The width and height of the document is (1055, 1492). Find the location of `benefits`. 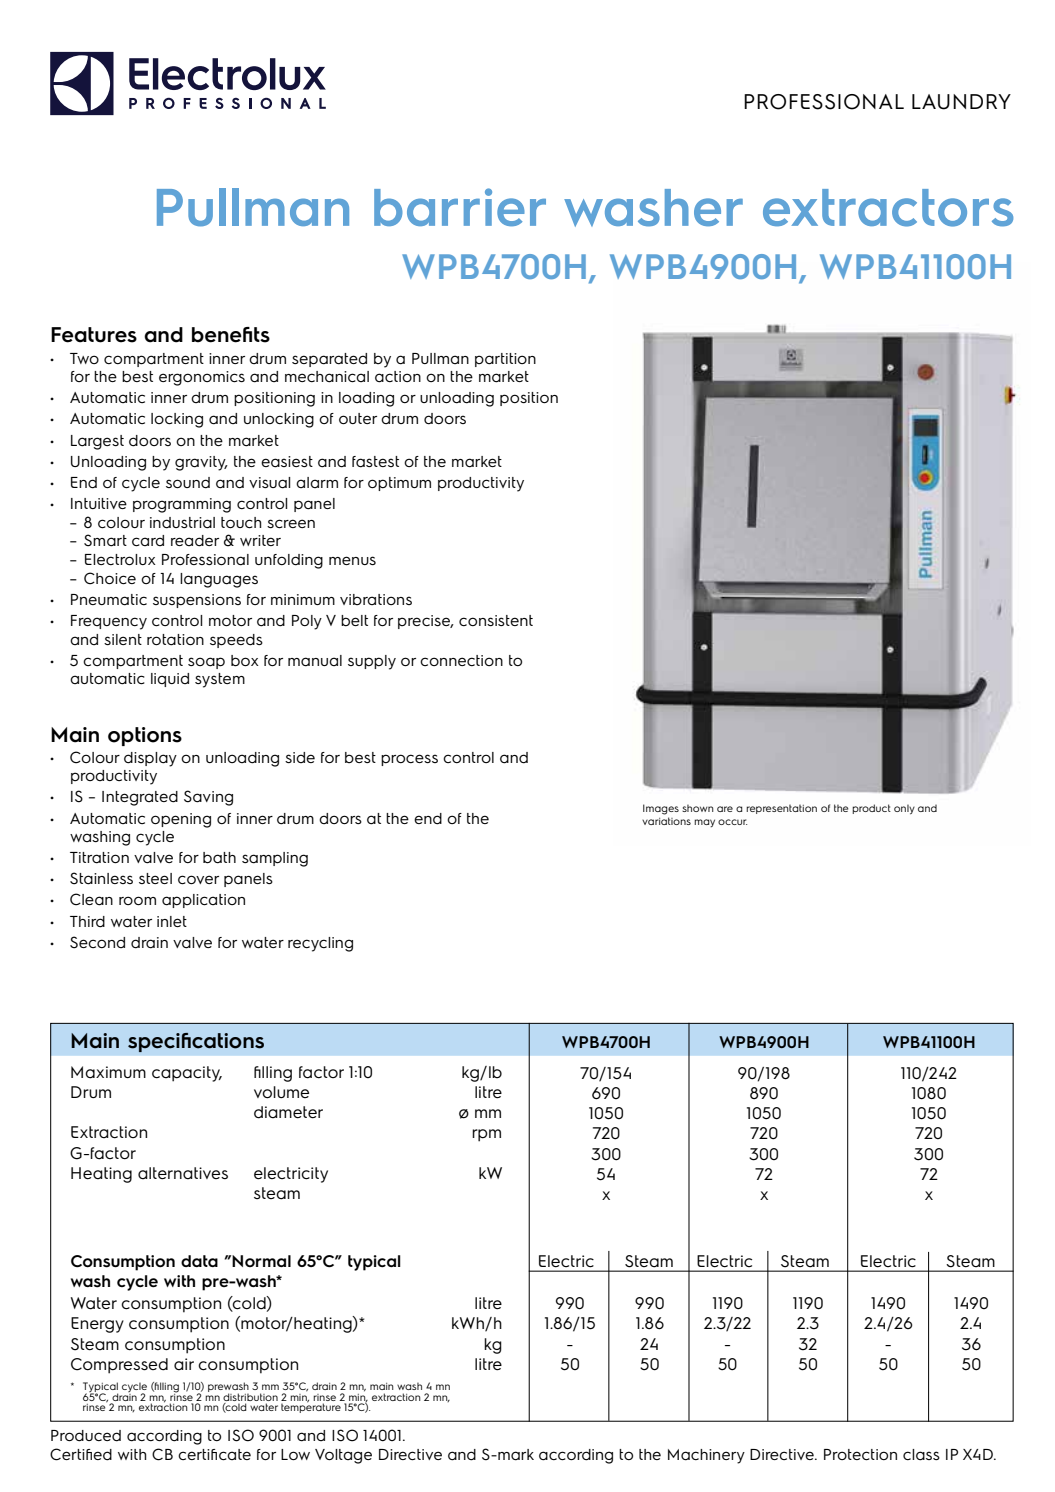

benefits is located at coordinates (231, 335).
